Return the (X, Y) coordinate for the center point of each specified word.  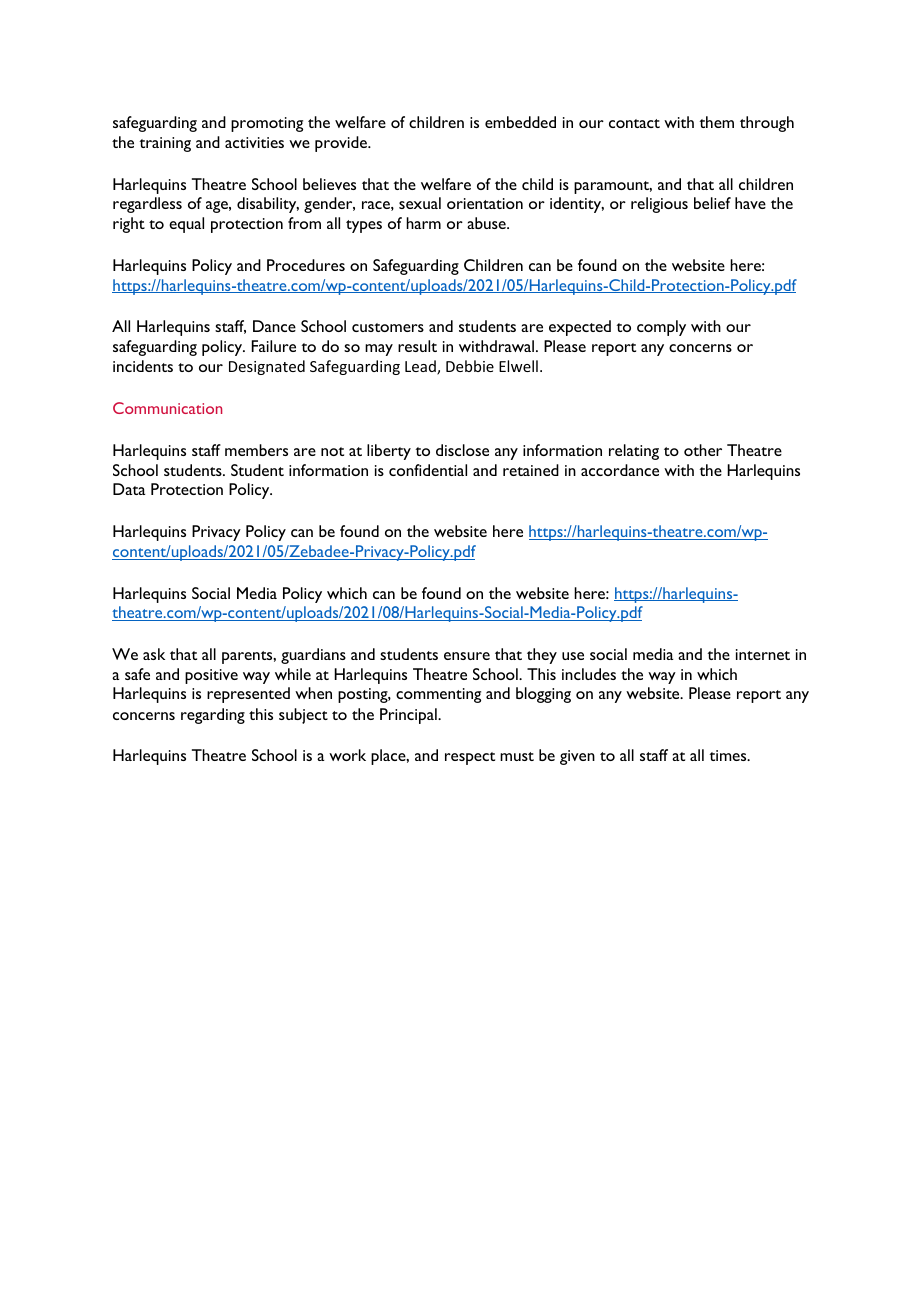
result (417, 346)
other (703, 450)
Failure (274, 346)
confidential (428, 470)
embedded (520, 122)
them (716, 122)
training (165, 144)
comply (661, 328)
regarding (213, 716)
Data (129, 489)
